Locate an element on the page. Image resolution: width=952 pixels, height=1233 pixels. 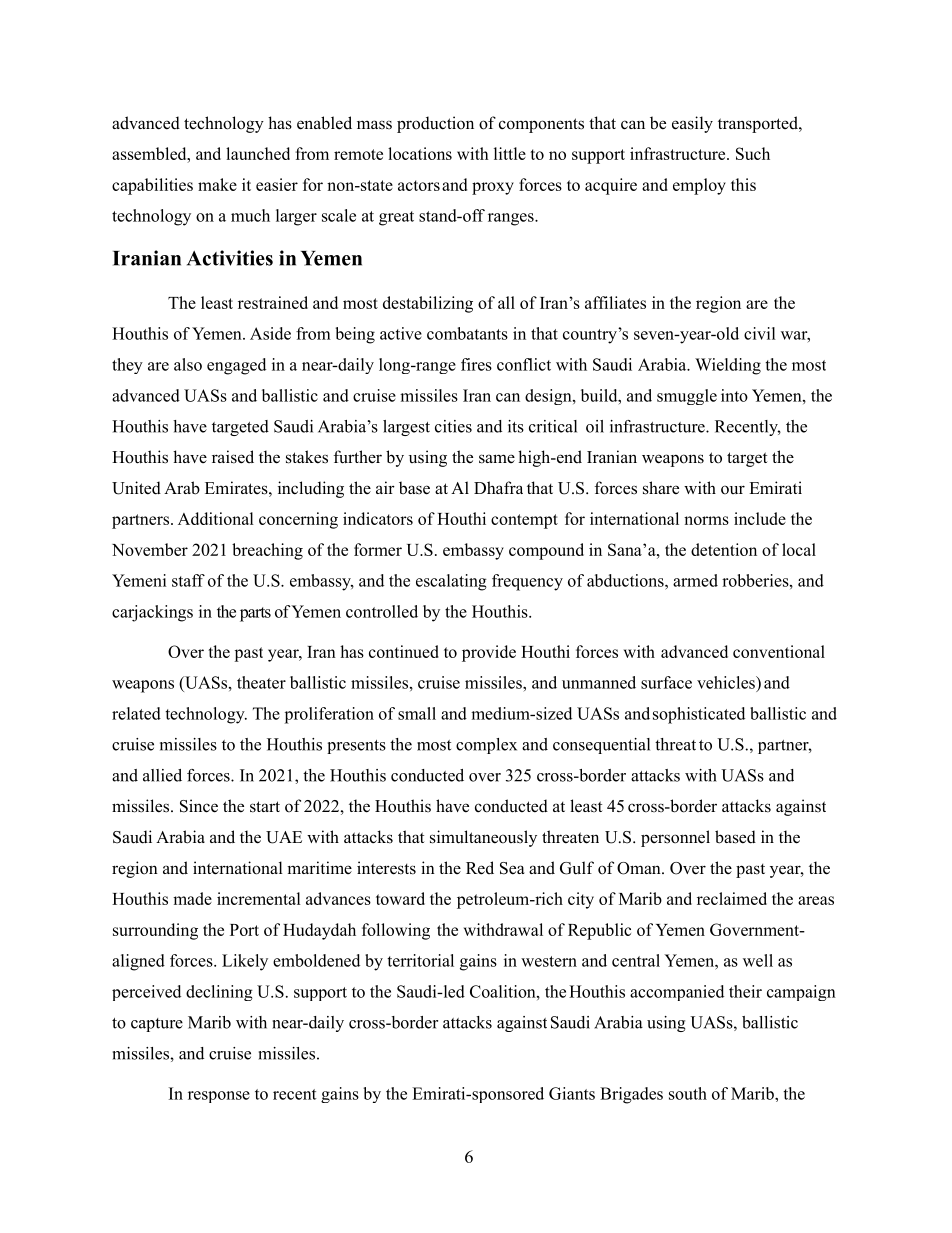
response is located at coordinates (219, 1097).
